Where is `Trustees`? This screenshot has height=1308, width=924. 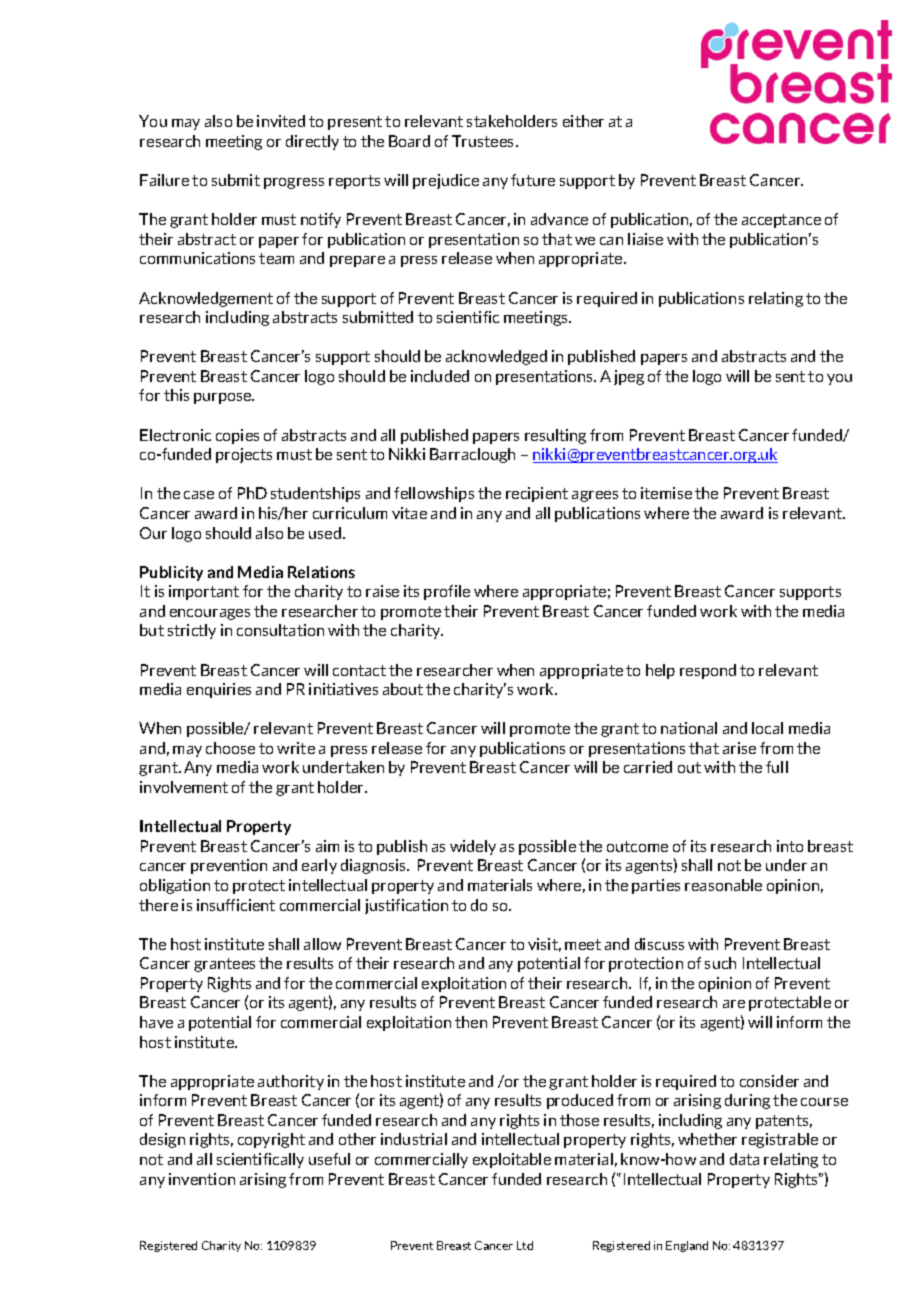
Trustees is located at coordinates (484, 141).
